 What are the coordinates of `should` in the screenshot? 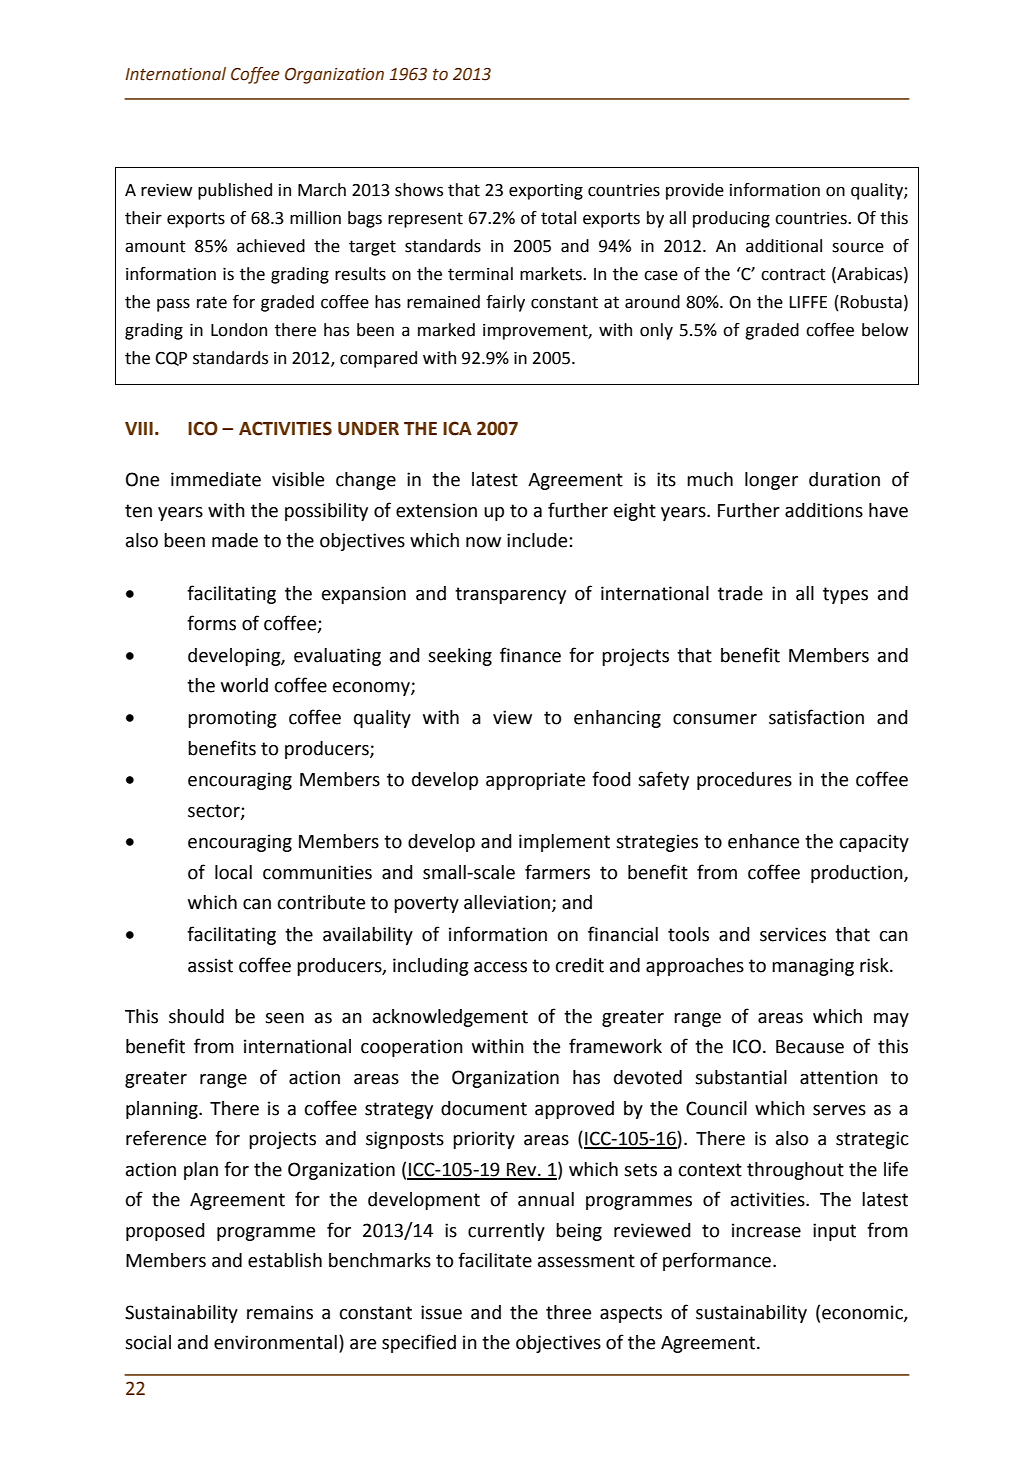 It's located at (196, 1016).
